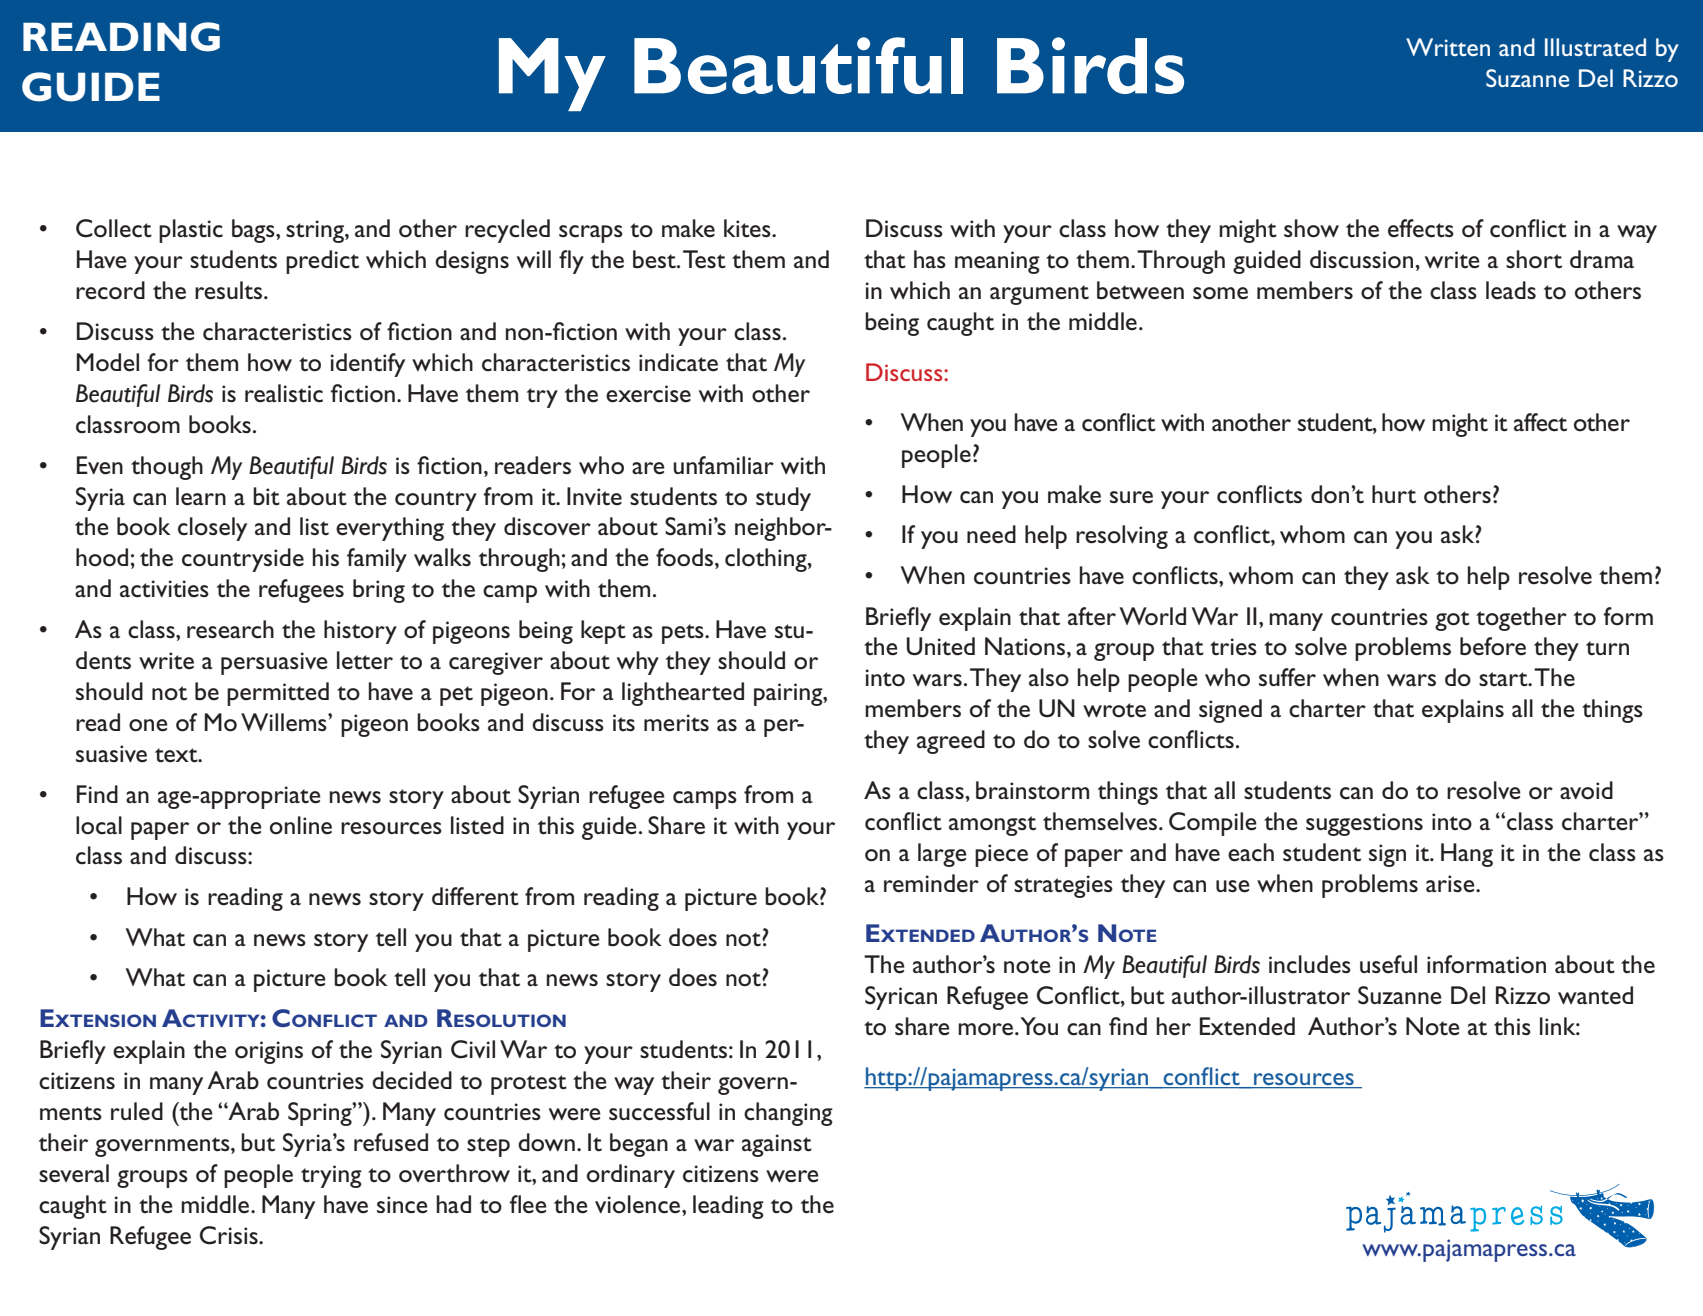 Image resolution: width=1703 pixels, height=1316 pixels. I want to click on kites, so click(748, 228).
